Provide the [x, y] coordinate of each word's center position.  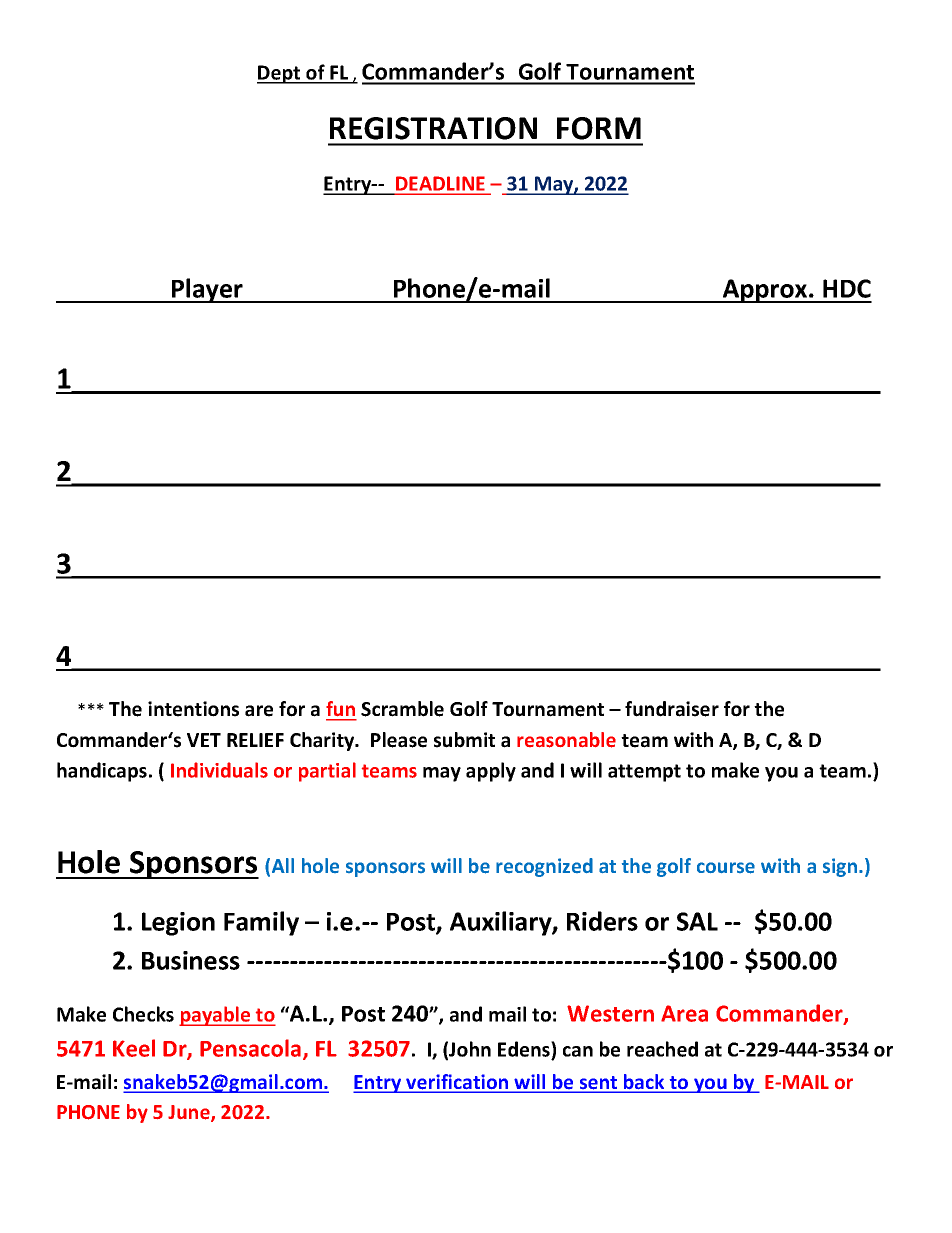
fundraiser [672, 709]
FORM [599, 128]
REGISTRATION [433, 128]
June [190, 1113]
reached [662, 1049]
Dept [280, 74]
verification [457, 1083]
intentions [193, 709]
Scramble [402, 709]
